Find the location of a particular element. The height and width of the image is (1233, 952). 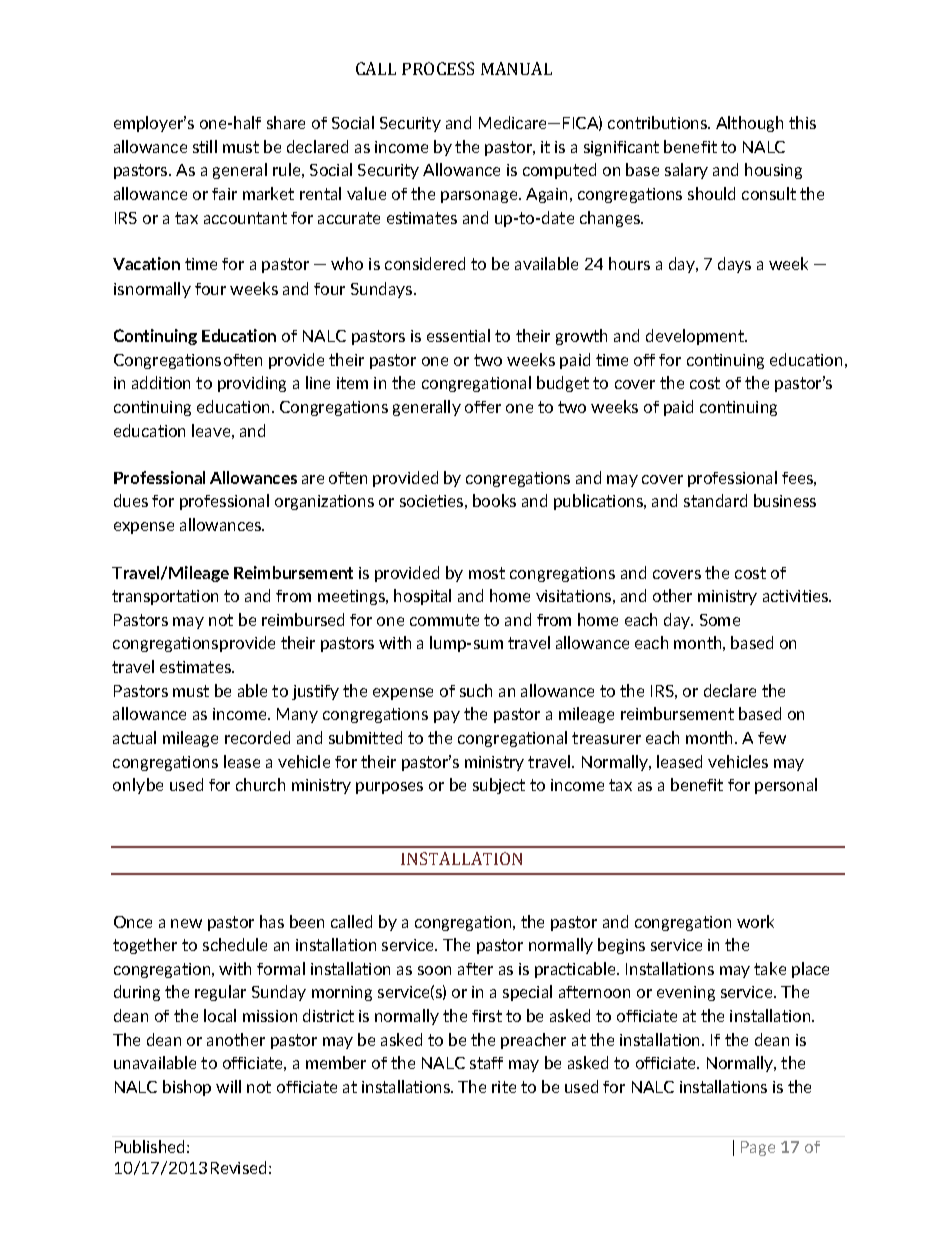

will is located at coordinates (228, 1086).
